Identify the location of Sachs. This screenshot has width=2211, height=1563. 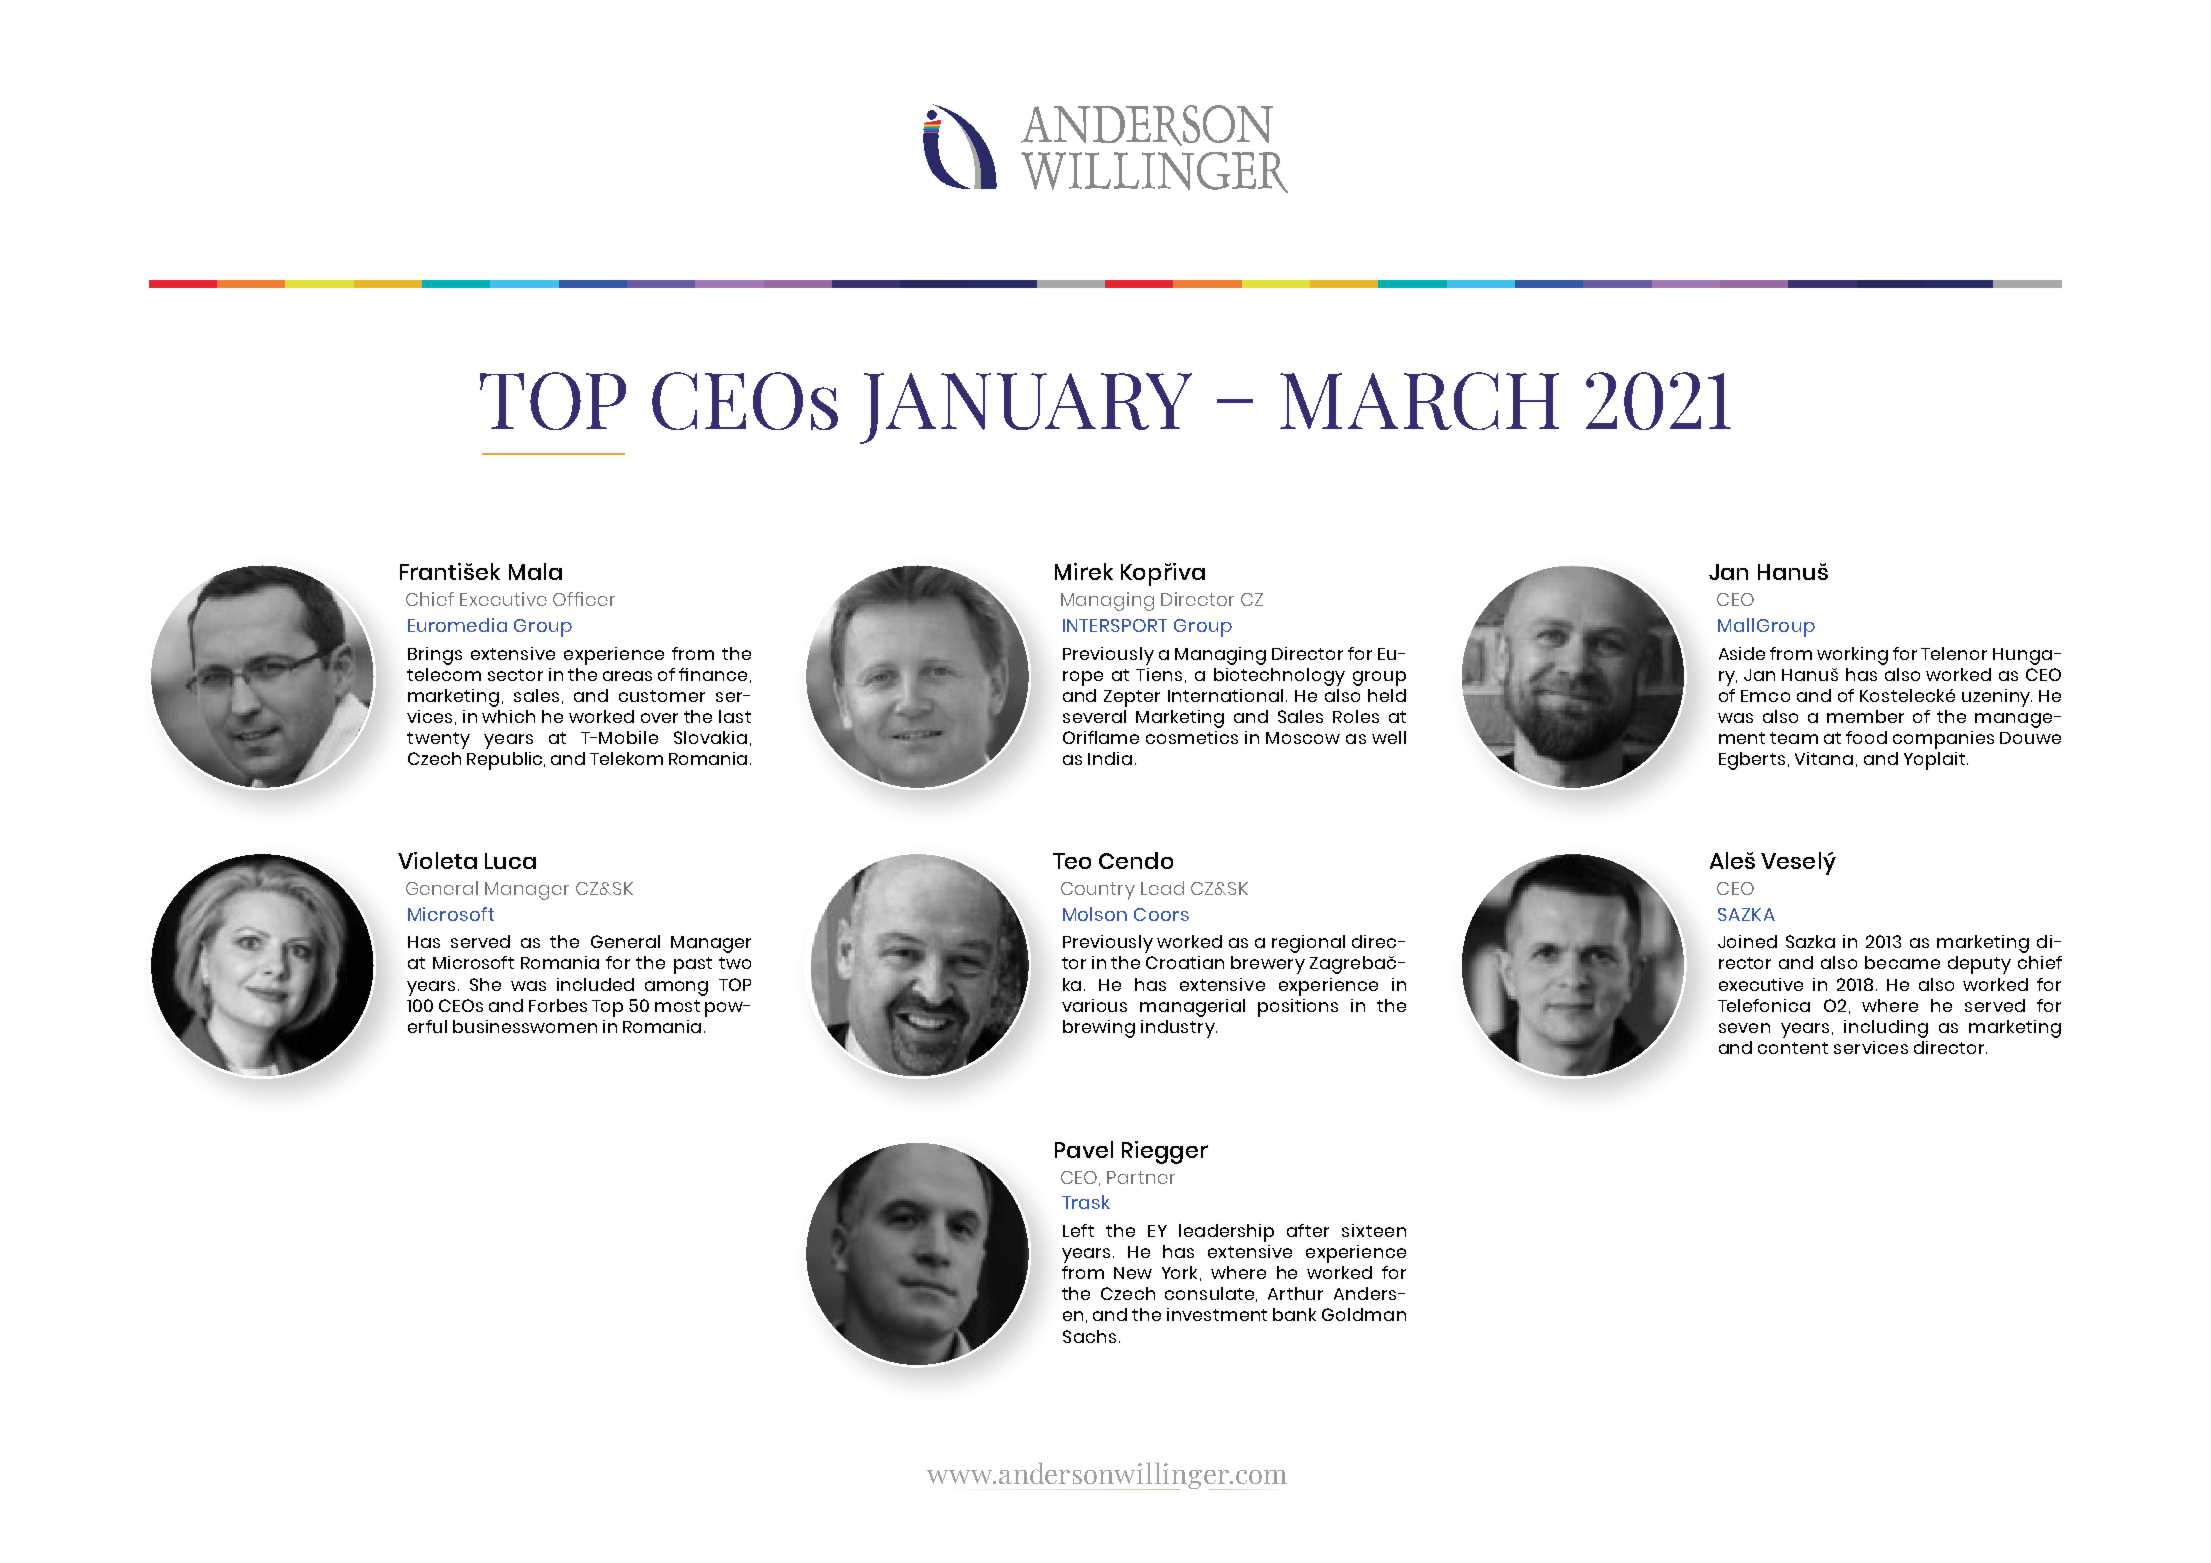
(1089, 1336).
